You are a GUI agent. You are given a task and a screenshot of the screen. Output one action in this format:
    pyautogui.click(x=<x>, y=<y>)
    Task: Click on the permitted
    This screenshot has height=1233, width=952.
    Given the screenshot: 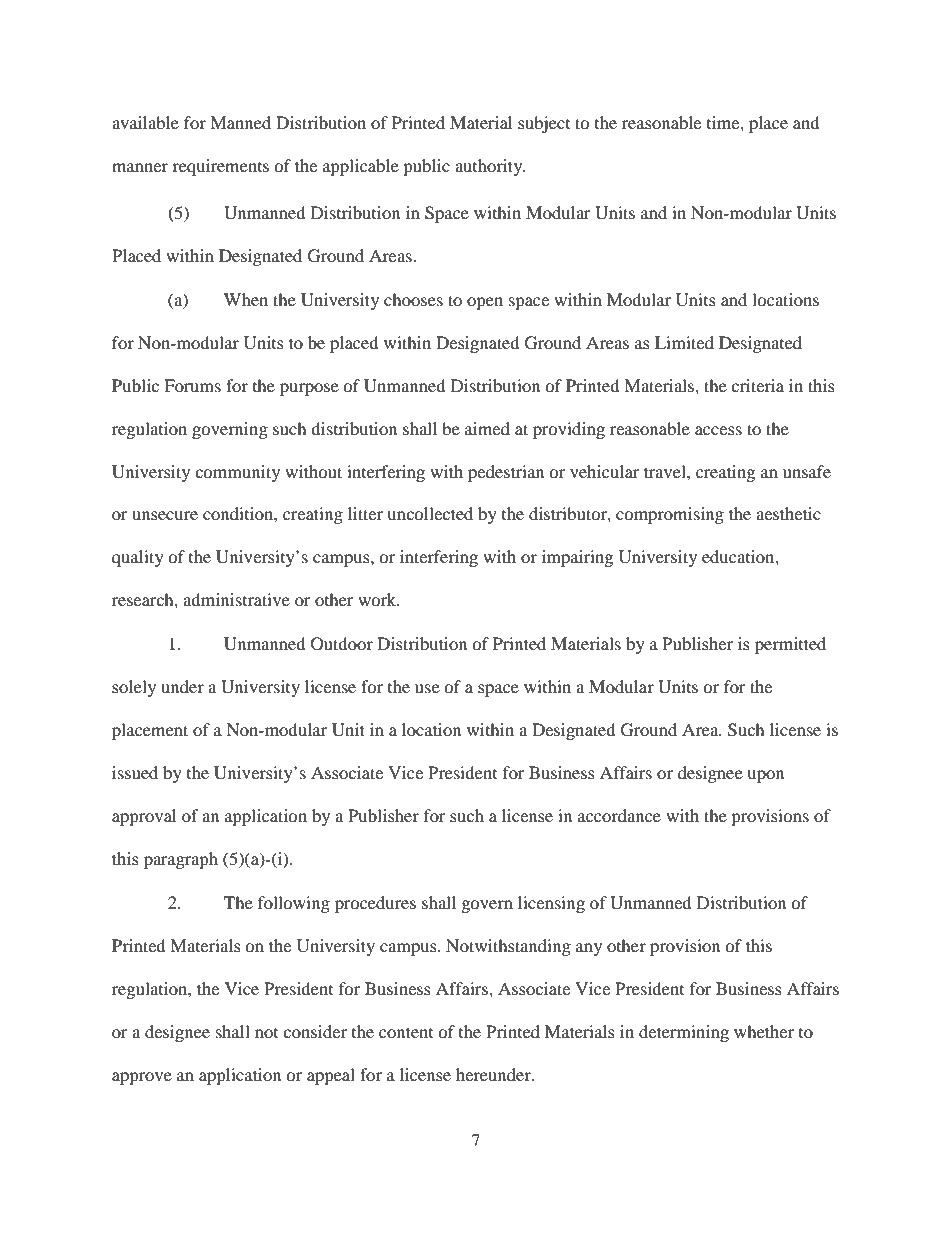 What is the action you would take?
    pyautogui.click(x=790, y=645)
